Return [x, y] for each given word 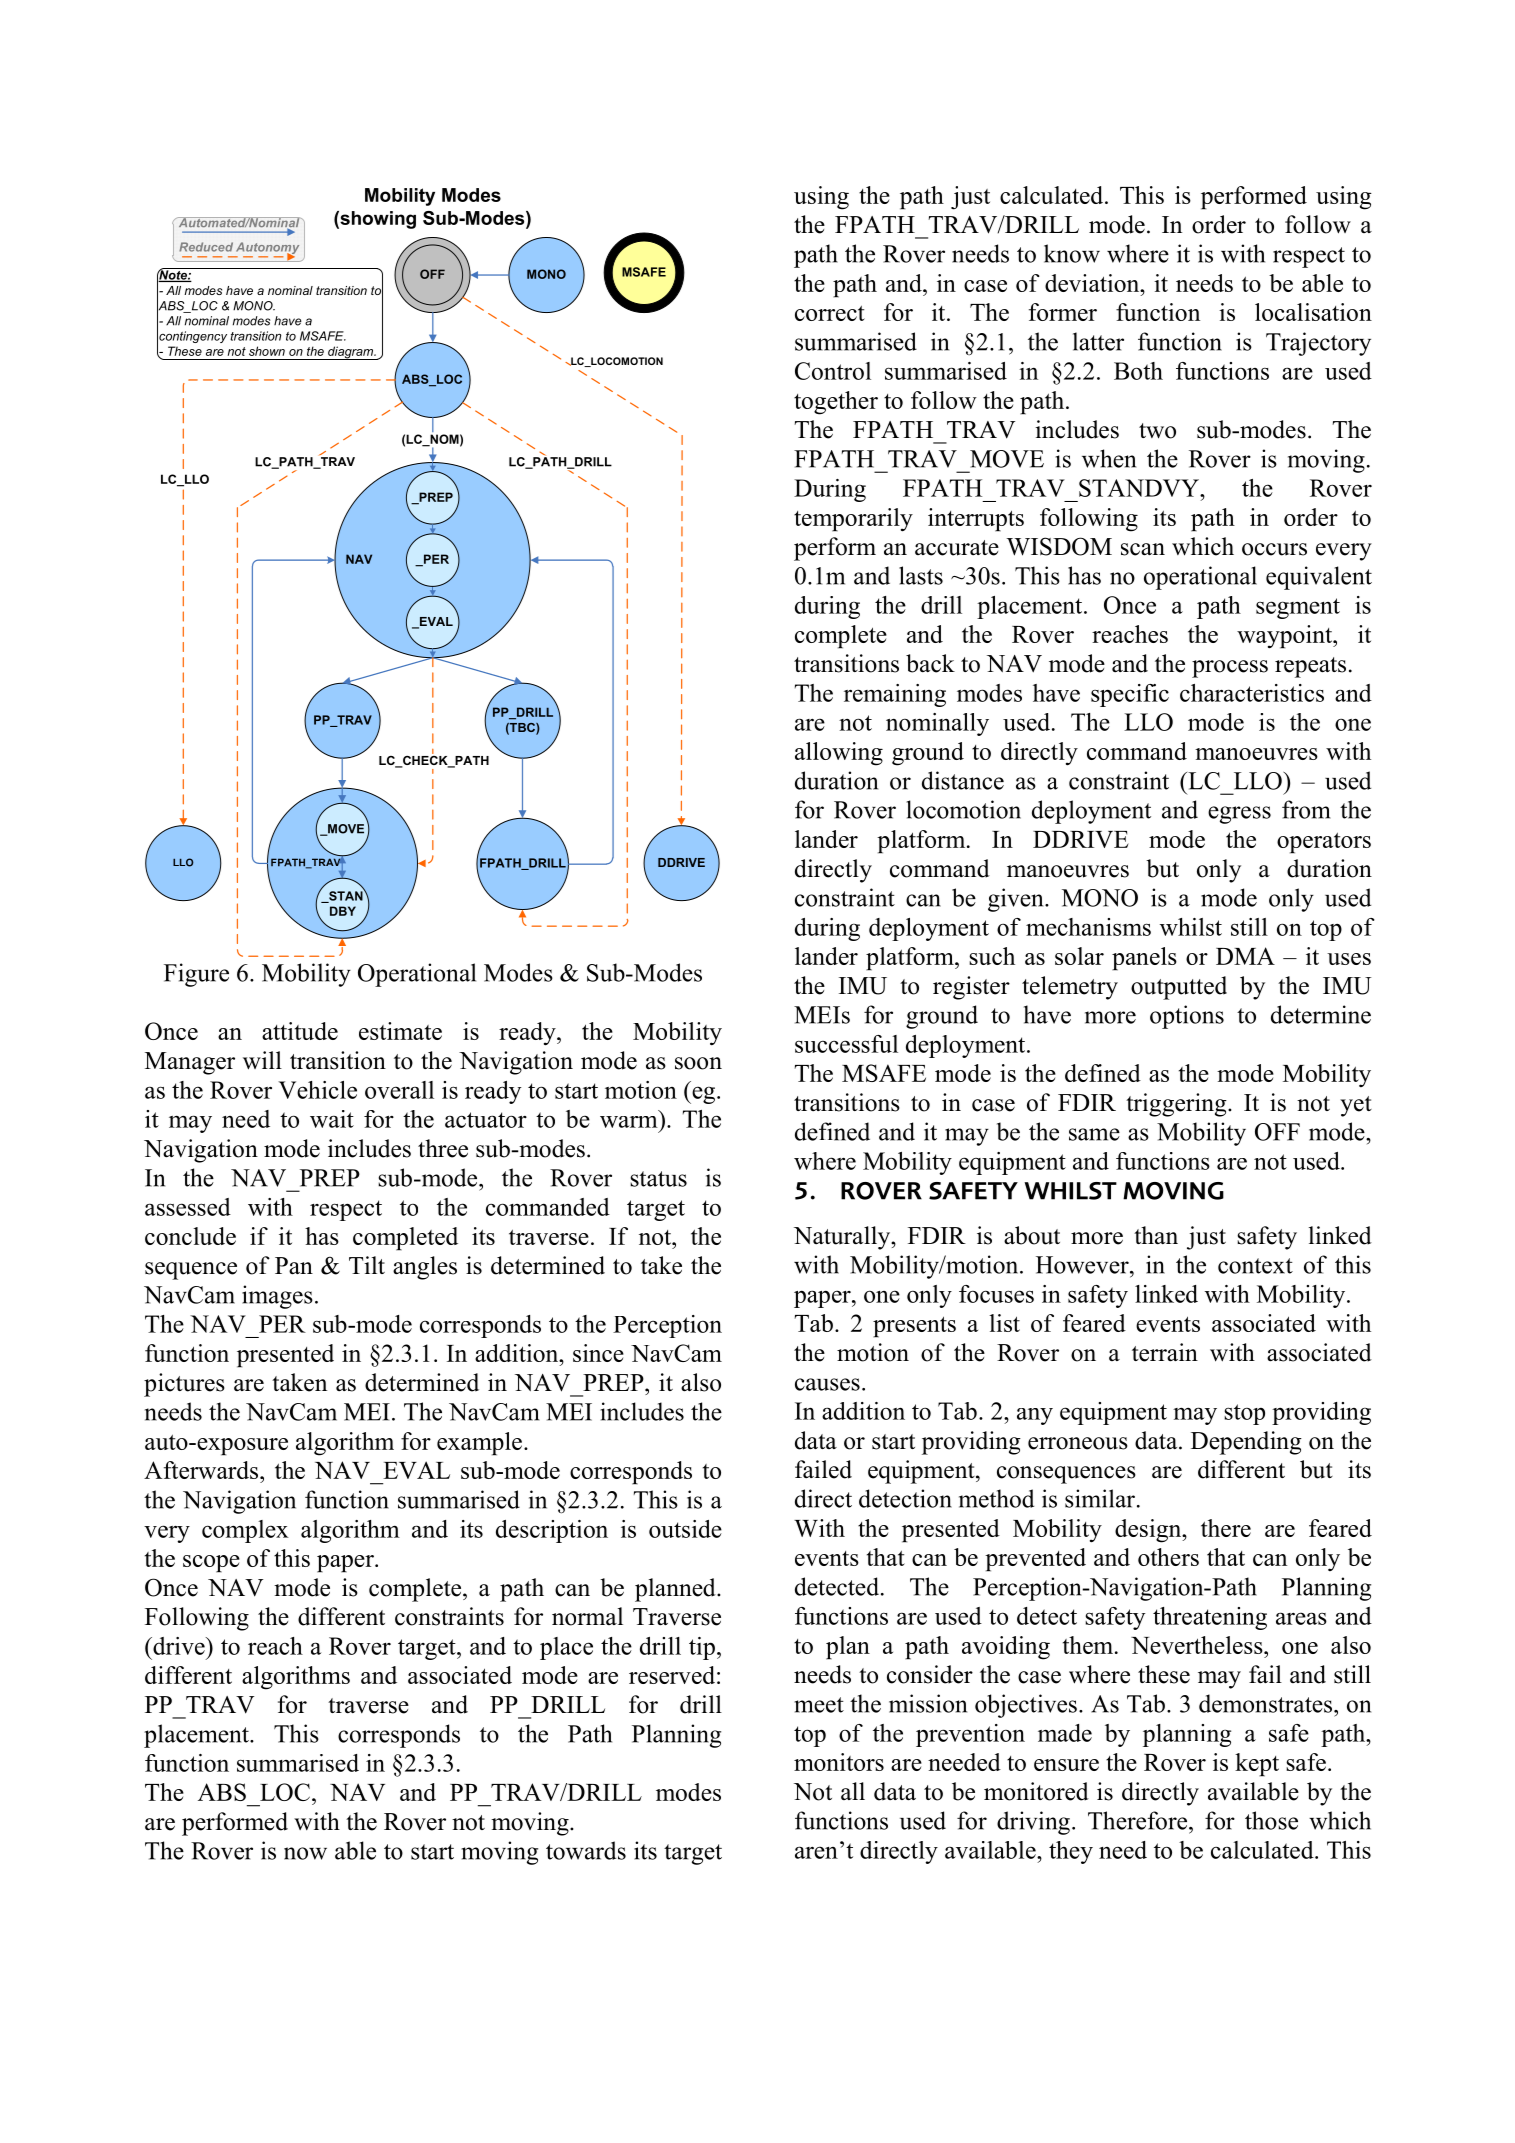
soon [698, 1063]
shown [267, 351]
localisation [1313, 312]
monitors [839, 1762]
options [1187, 1017]
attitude [300, 1031]
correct [830, 313]
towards [586, 1850]
